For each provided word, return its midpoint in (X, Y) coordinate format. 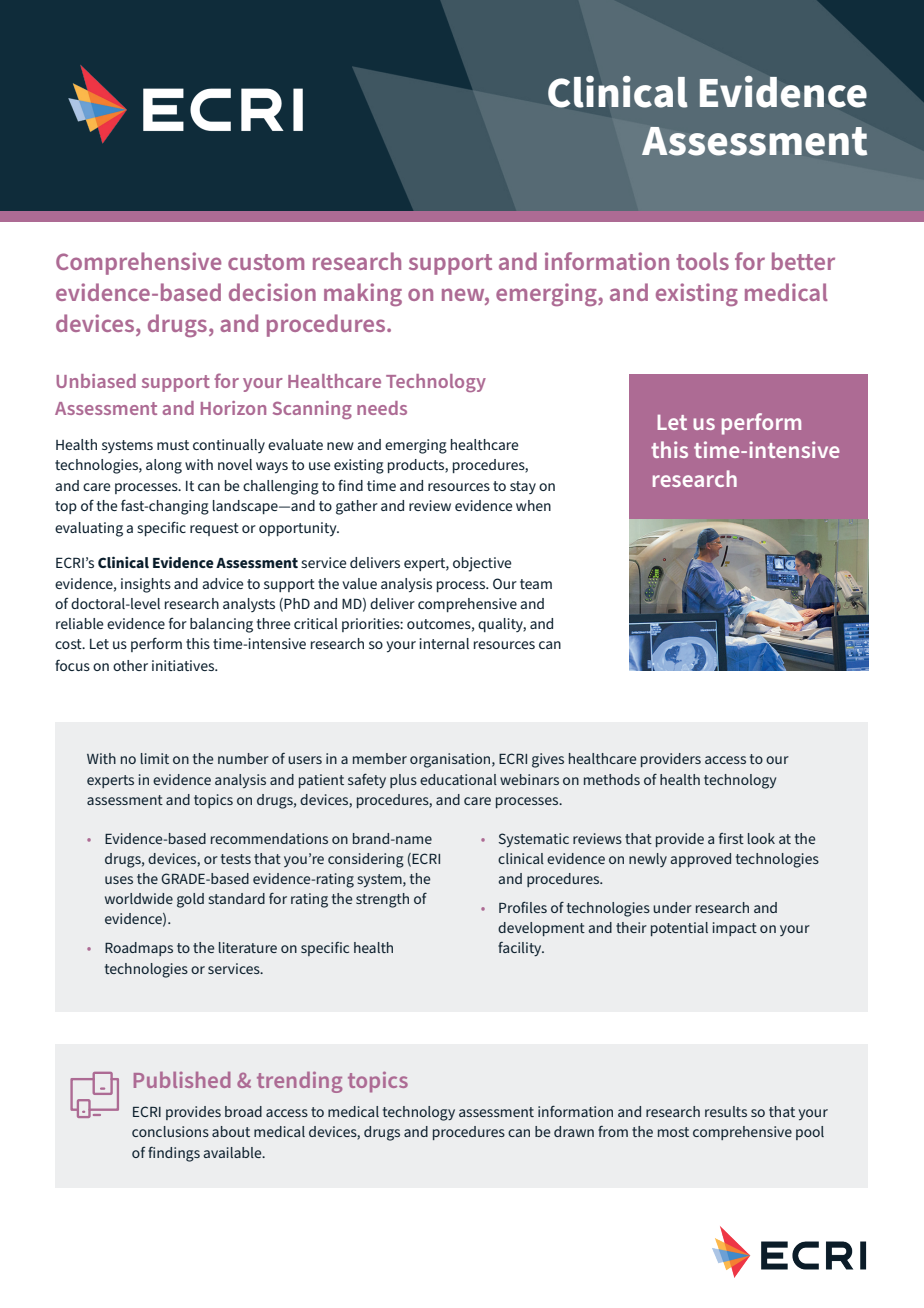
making (363, 294)
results (726, 1111)
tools (702, 261)
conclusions (170, 1131)
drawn (574, 1131)
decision (272, 292)
